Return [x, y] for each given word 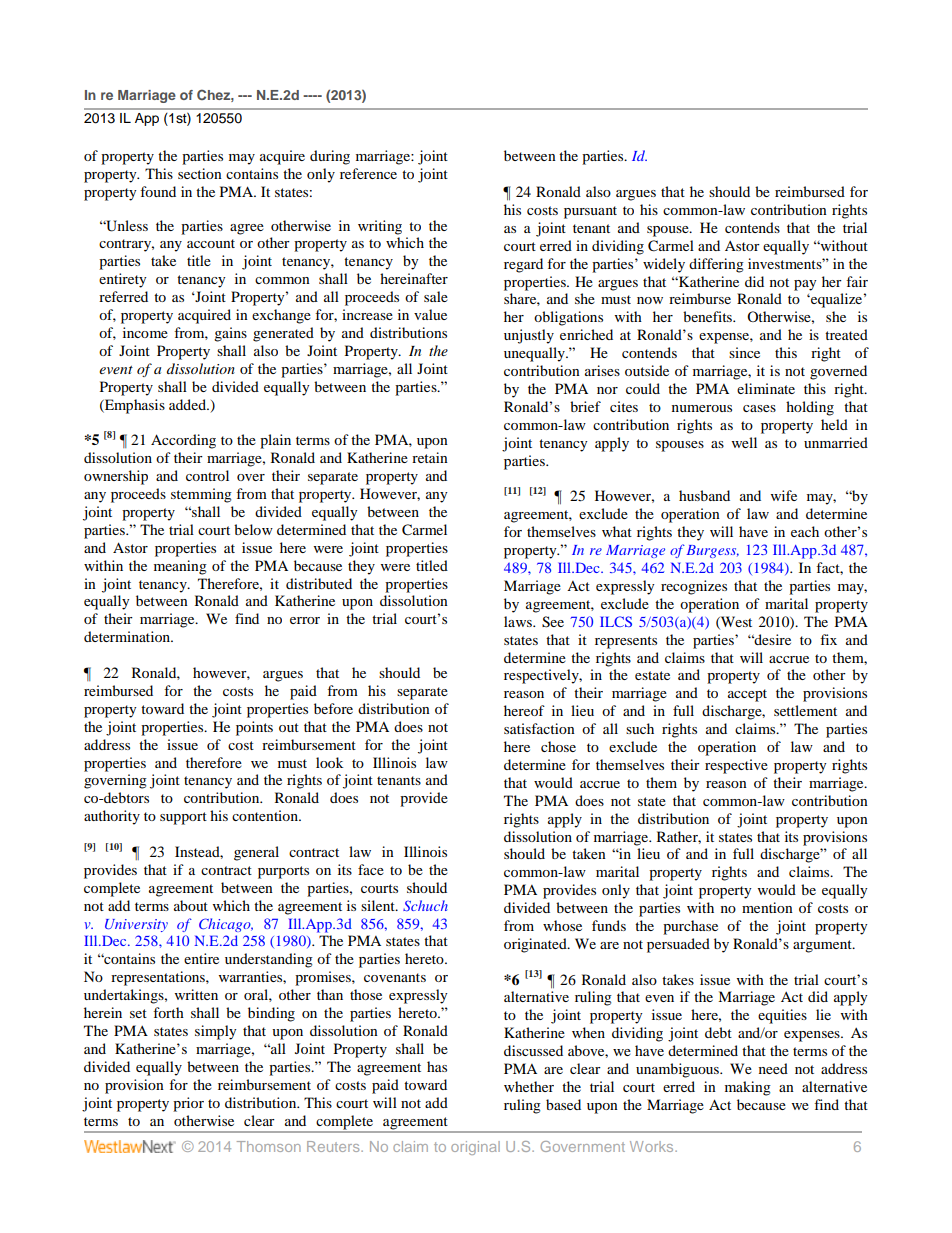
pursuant [590, 212]
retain [430, 457]
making [748, 1088]
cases [759, 408]
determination [128, 636]
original [475, 1148]
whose [562, 925]
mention [767, 907]
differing [716, 265]
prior [188, 1104]
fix [828, 639]
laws [519, 621]
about [191, 905]
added [188, 404]
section [200, 173]
